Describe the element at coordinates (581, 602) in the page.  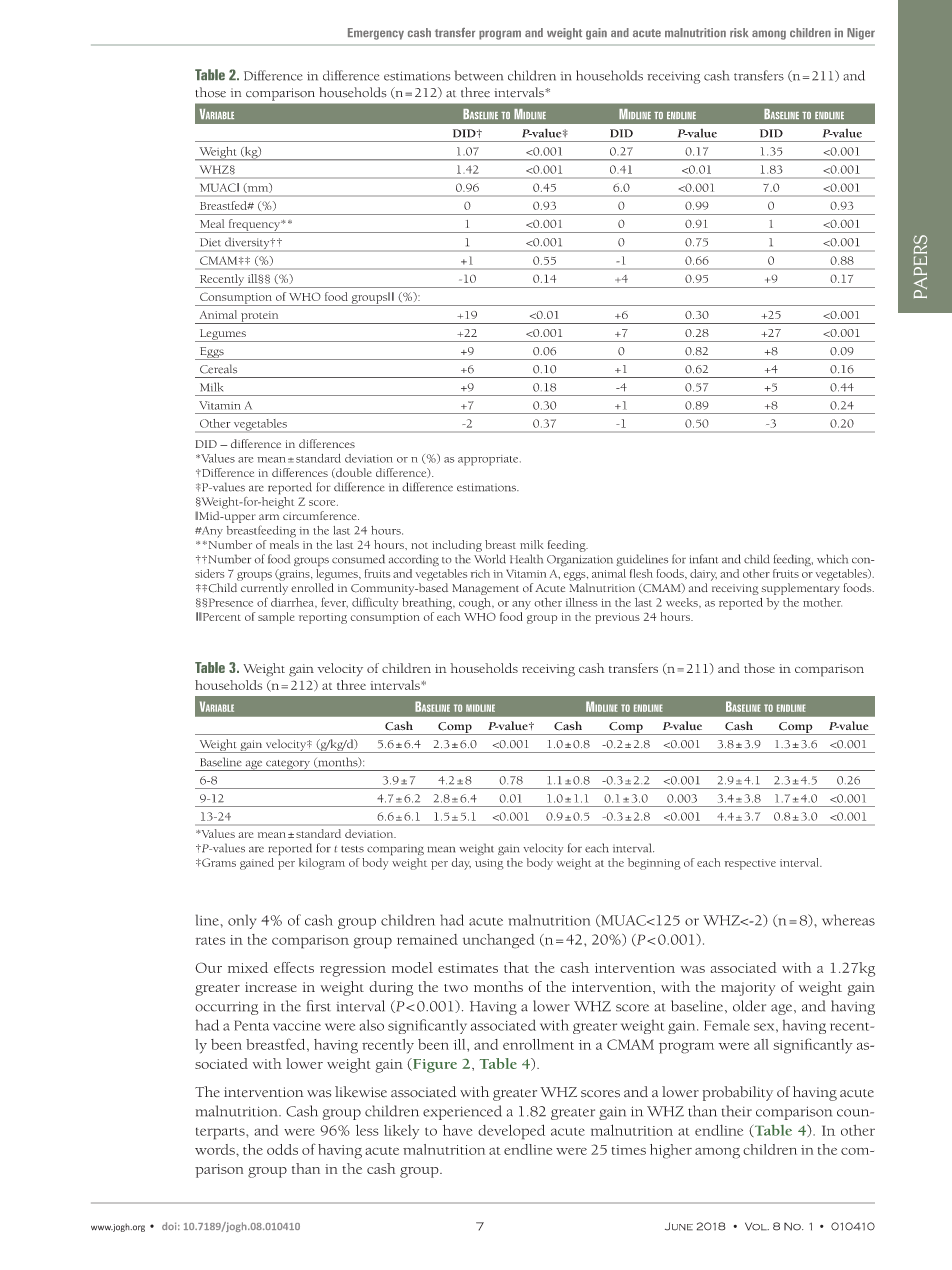
I see `illness` at that location.
